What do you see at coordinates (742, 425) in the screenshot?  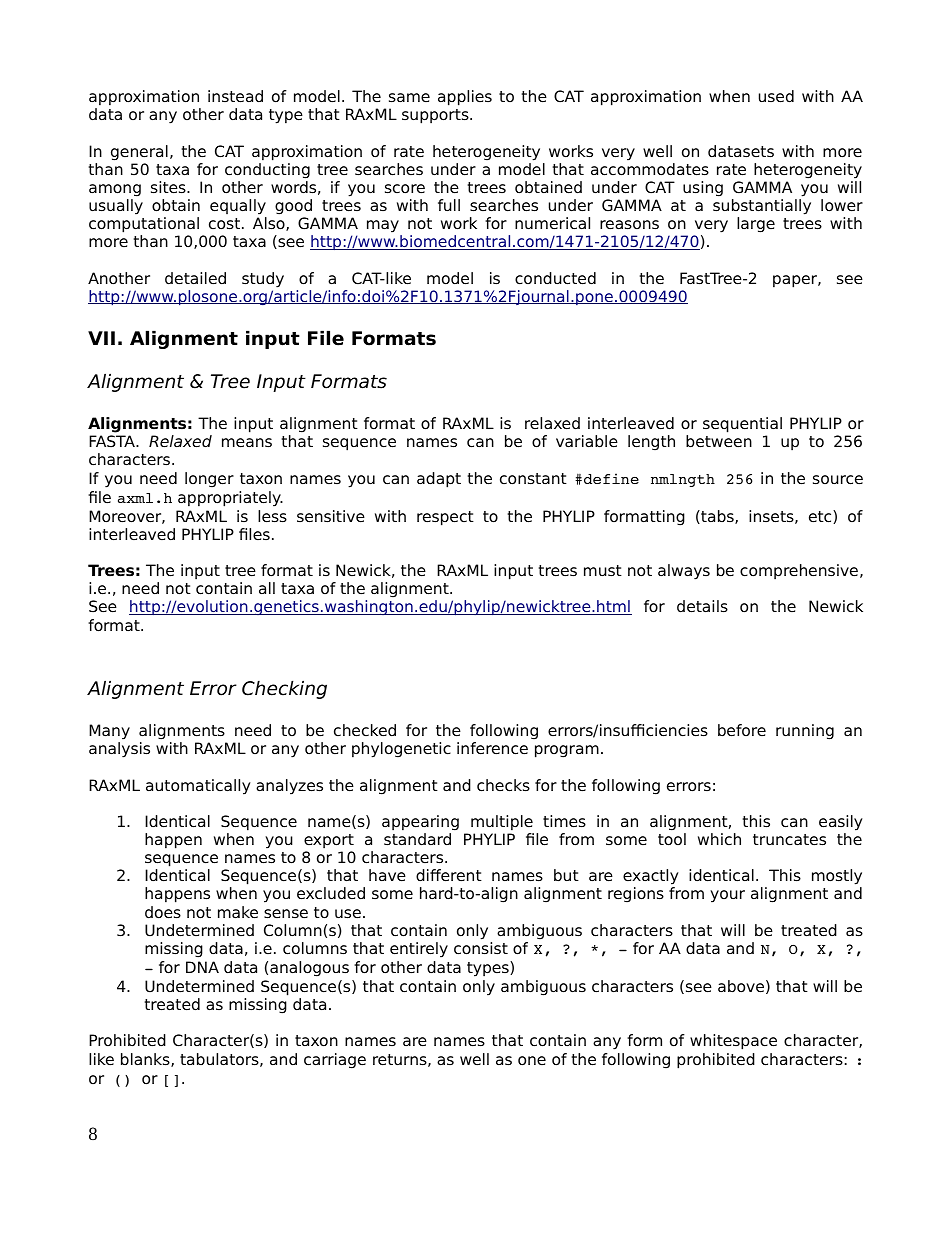 I see `sequential` at bounding box center [742, 425].
